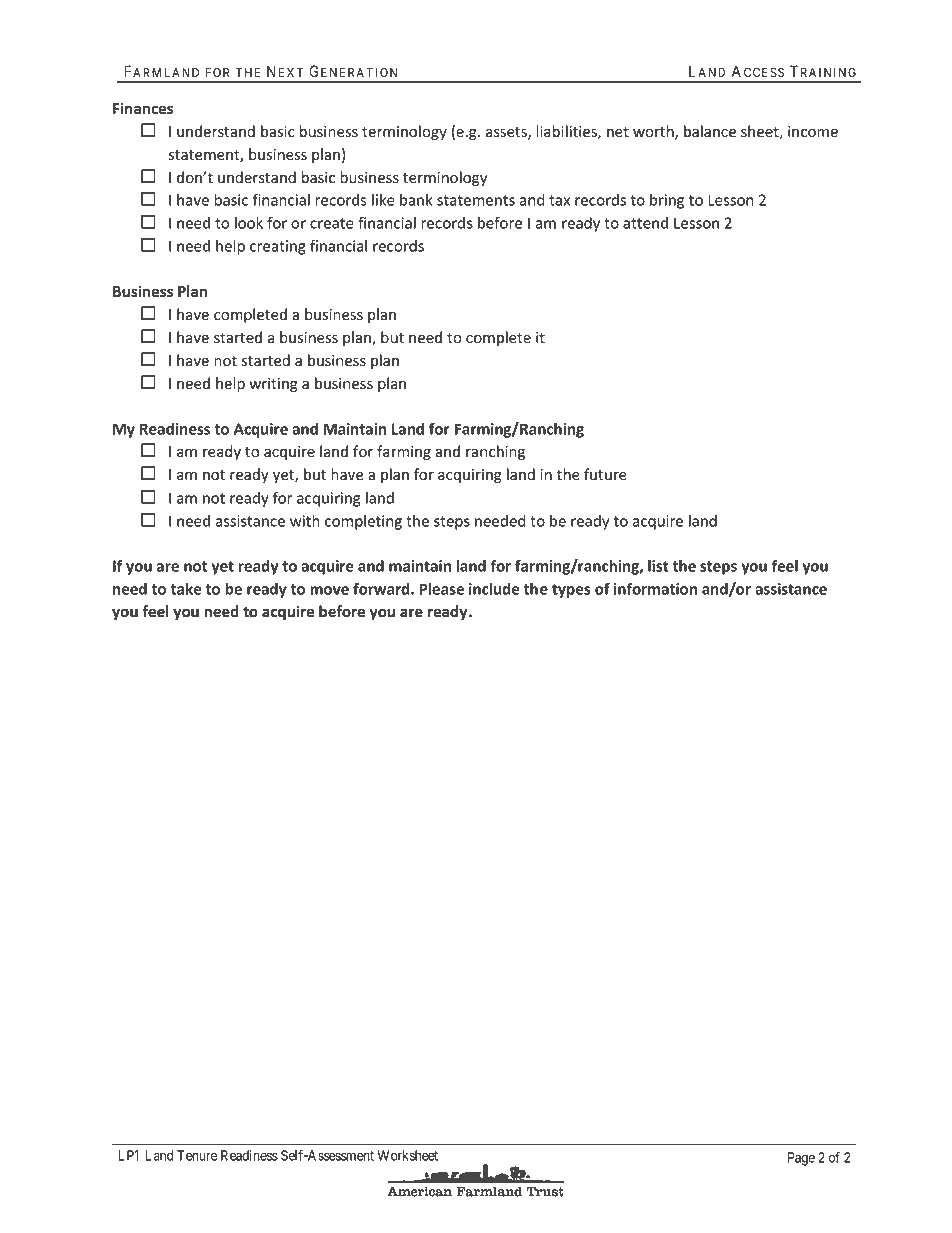 This screenshot has width=952, height=1233. Describe the element at coordinates (655, 588) in the screenshot. I see `information` at that location.
